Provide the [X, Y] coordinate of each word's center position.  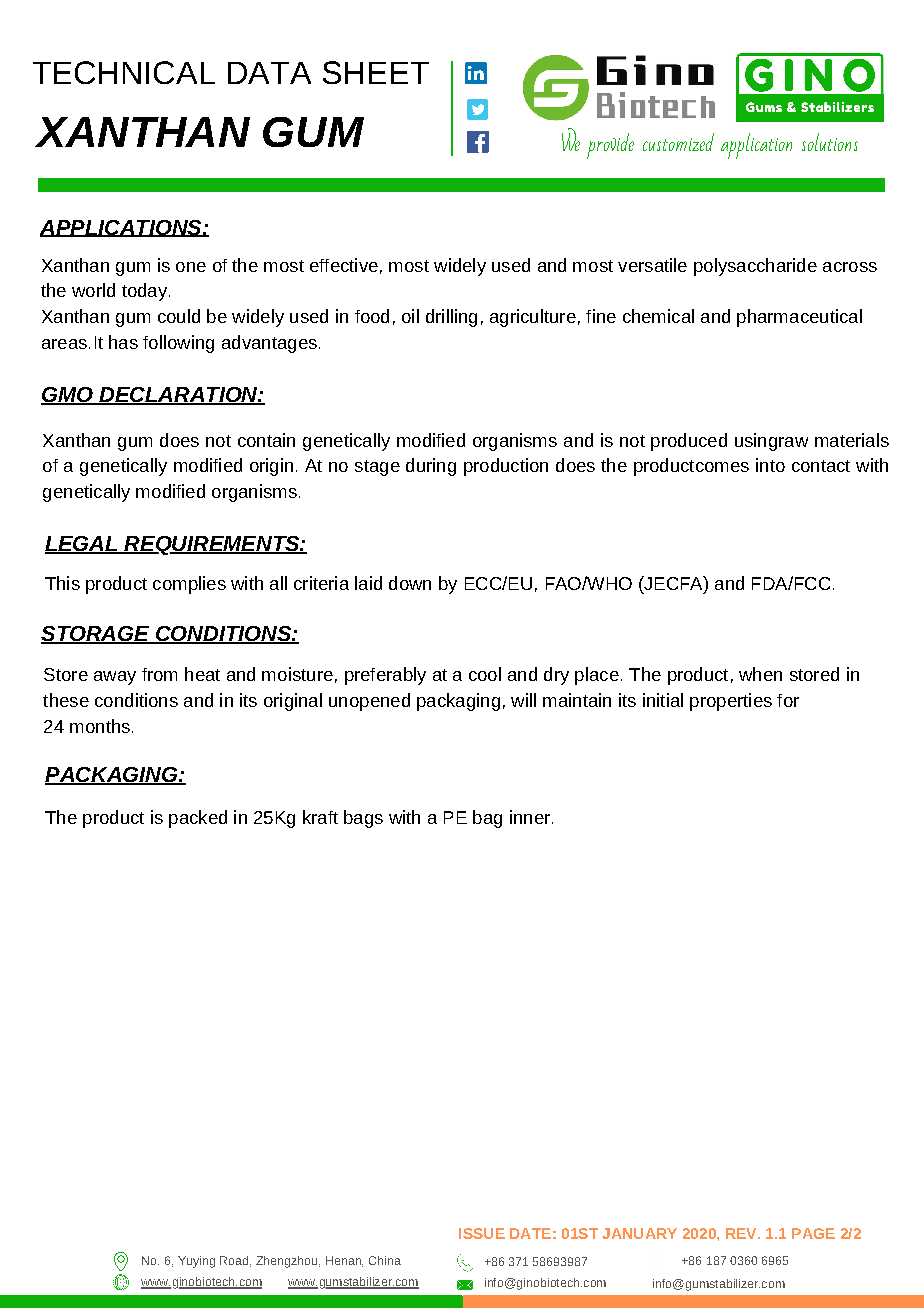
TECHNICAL [124, 72]
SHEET [376, 72]
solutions [830, 142]
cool [485, 674]
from [159, 674]
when [760, 674]
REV [742, 1233]
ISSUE [482, 1233]
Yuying [196, 1262]
